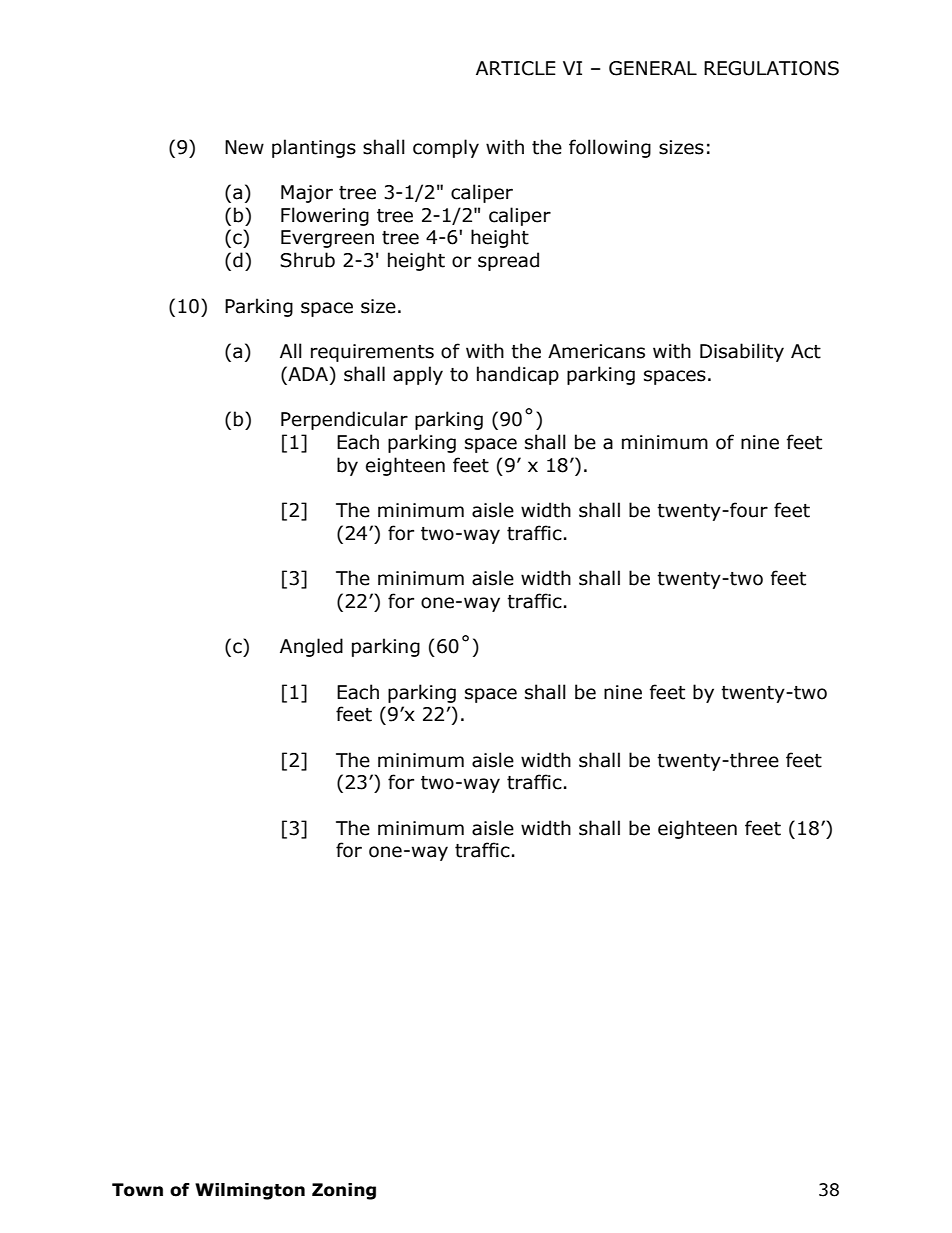 The image size is (952, 1233). Describe the element at coordinates (518, 375) in the screenshot. I see `handicap` at that location.
